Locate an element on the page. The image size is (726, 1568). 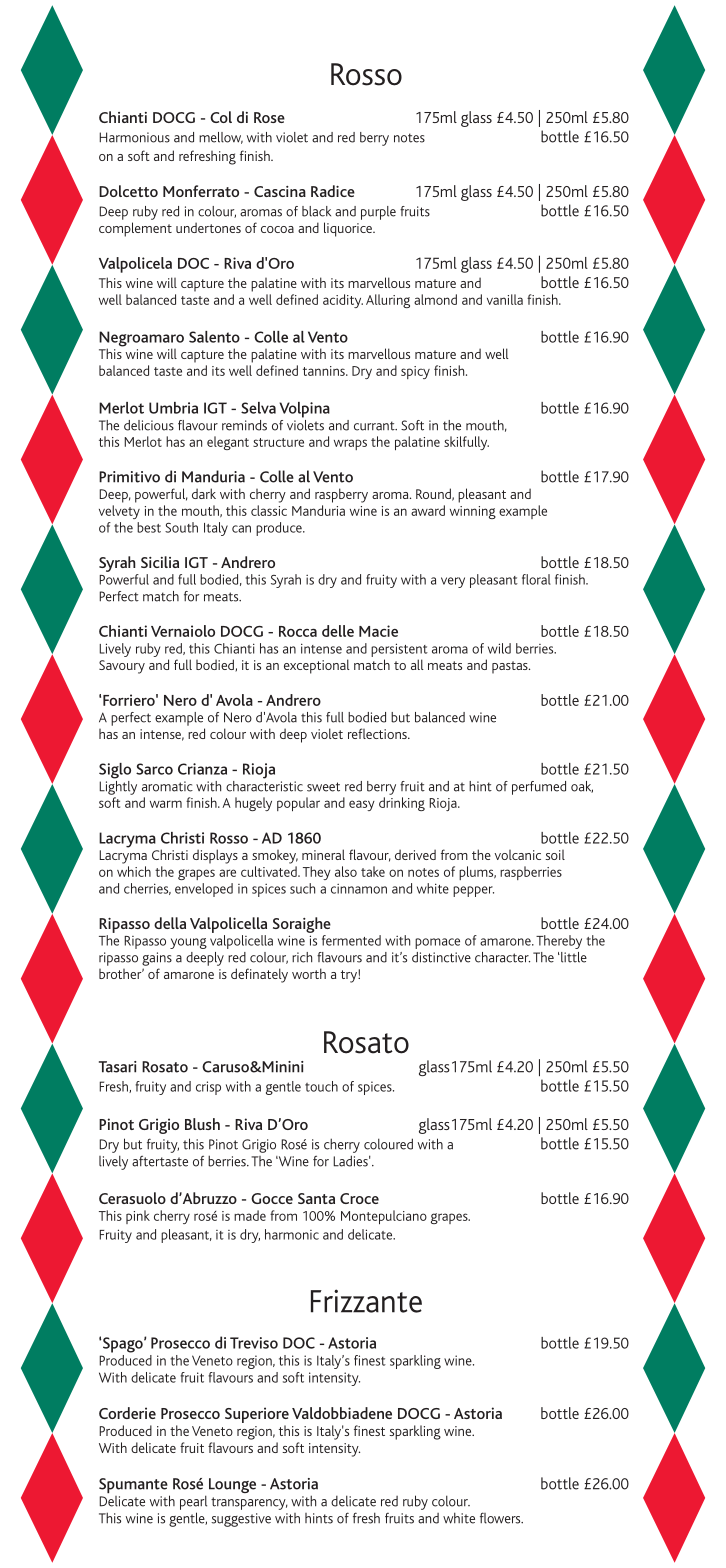
floral is located at coordinates (536, 579).
